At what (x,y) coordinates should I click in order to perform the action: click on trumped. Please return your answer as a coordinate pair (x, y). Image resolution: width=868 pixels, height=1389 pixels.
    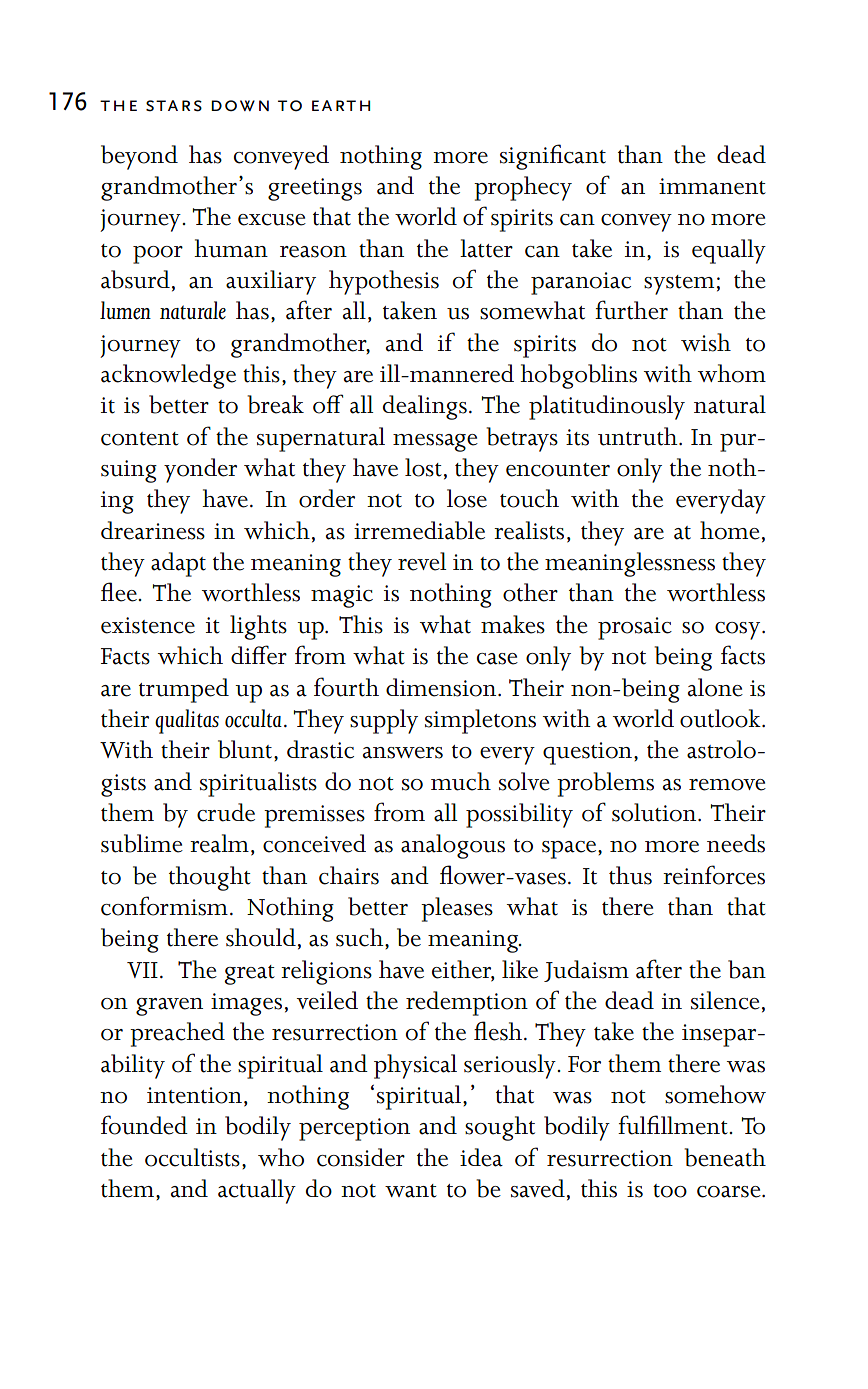
    Looking at the image, I should click on (184, 690).
